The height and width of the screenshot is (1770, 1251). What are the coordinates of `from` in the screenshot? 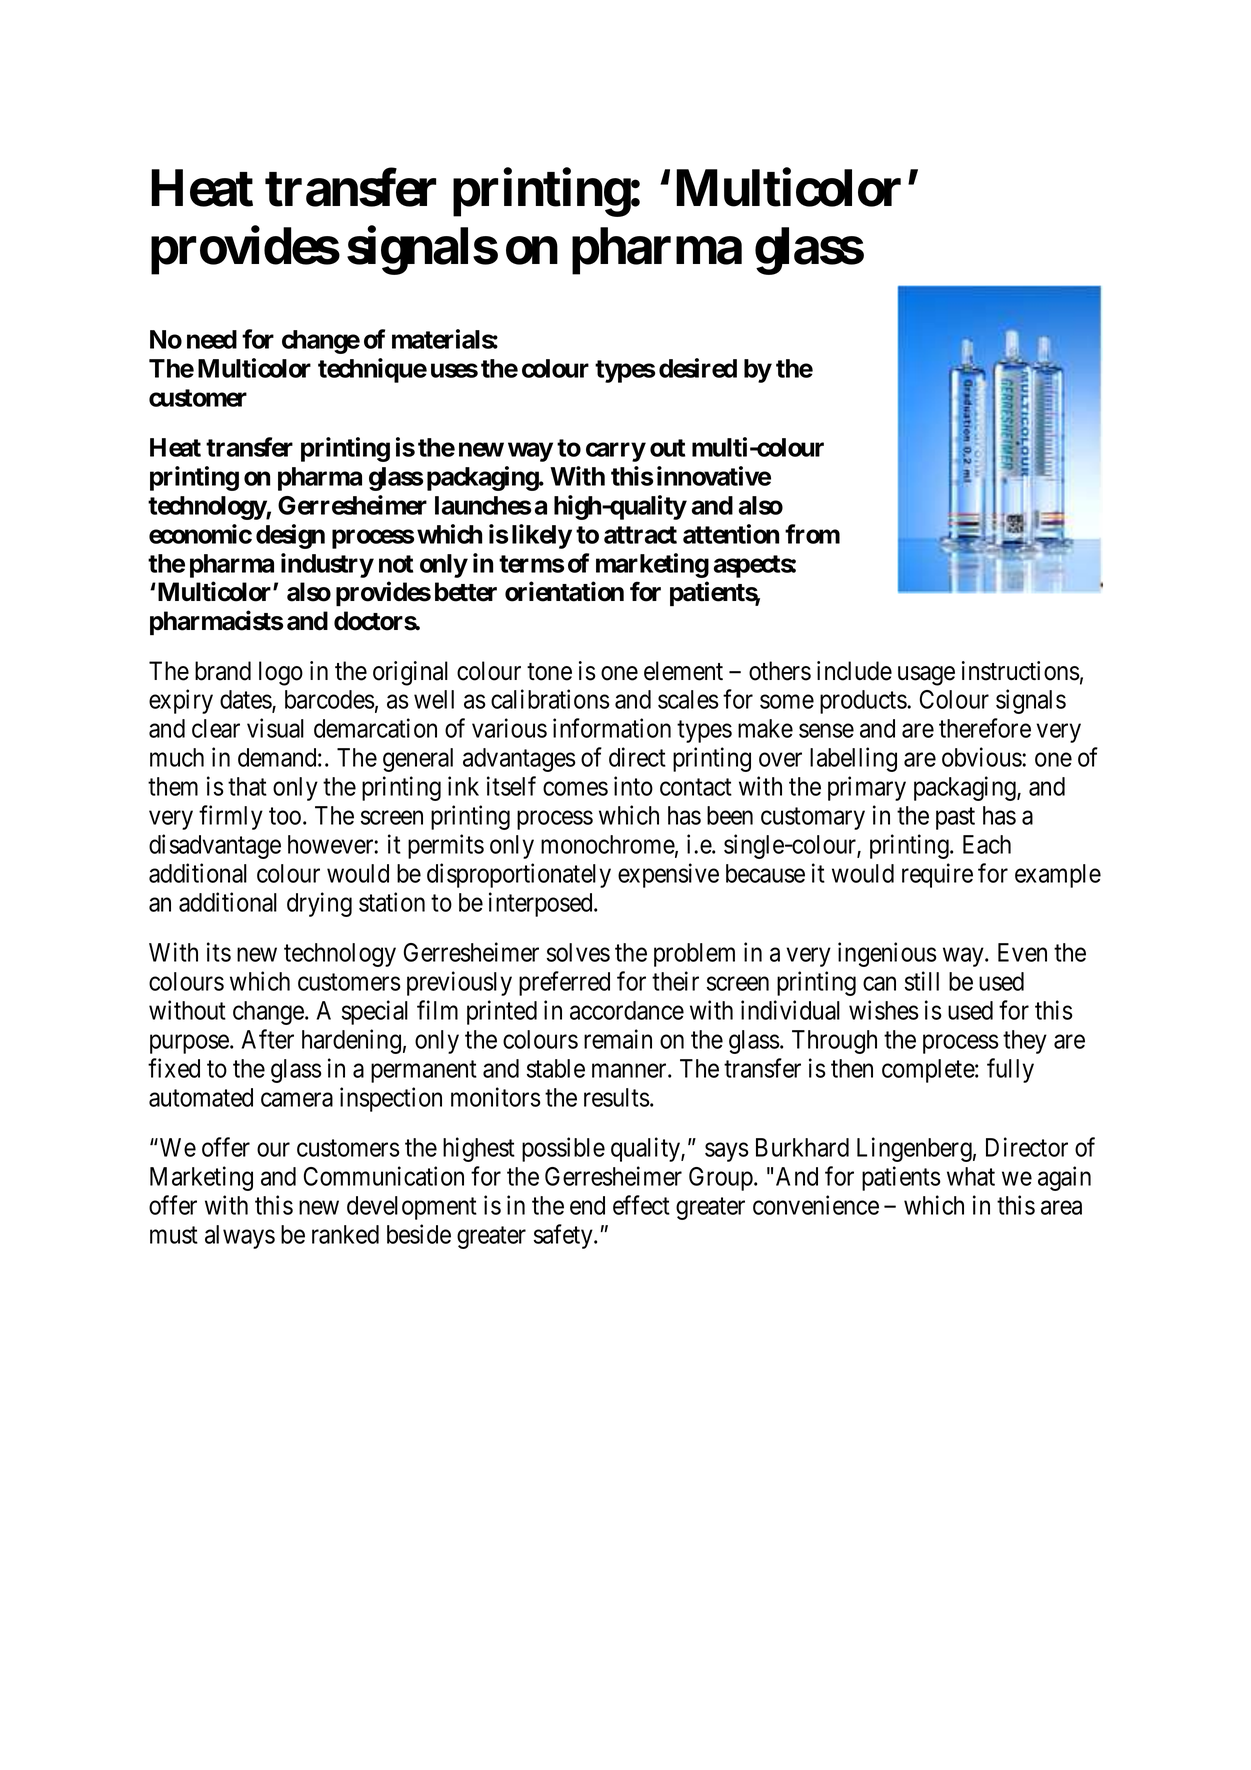 It's located at (812, 534).
